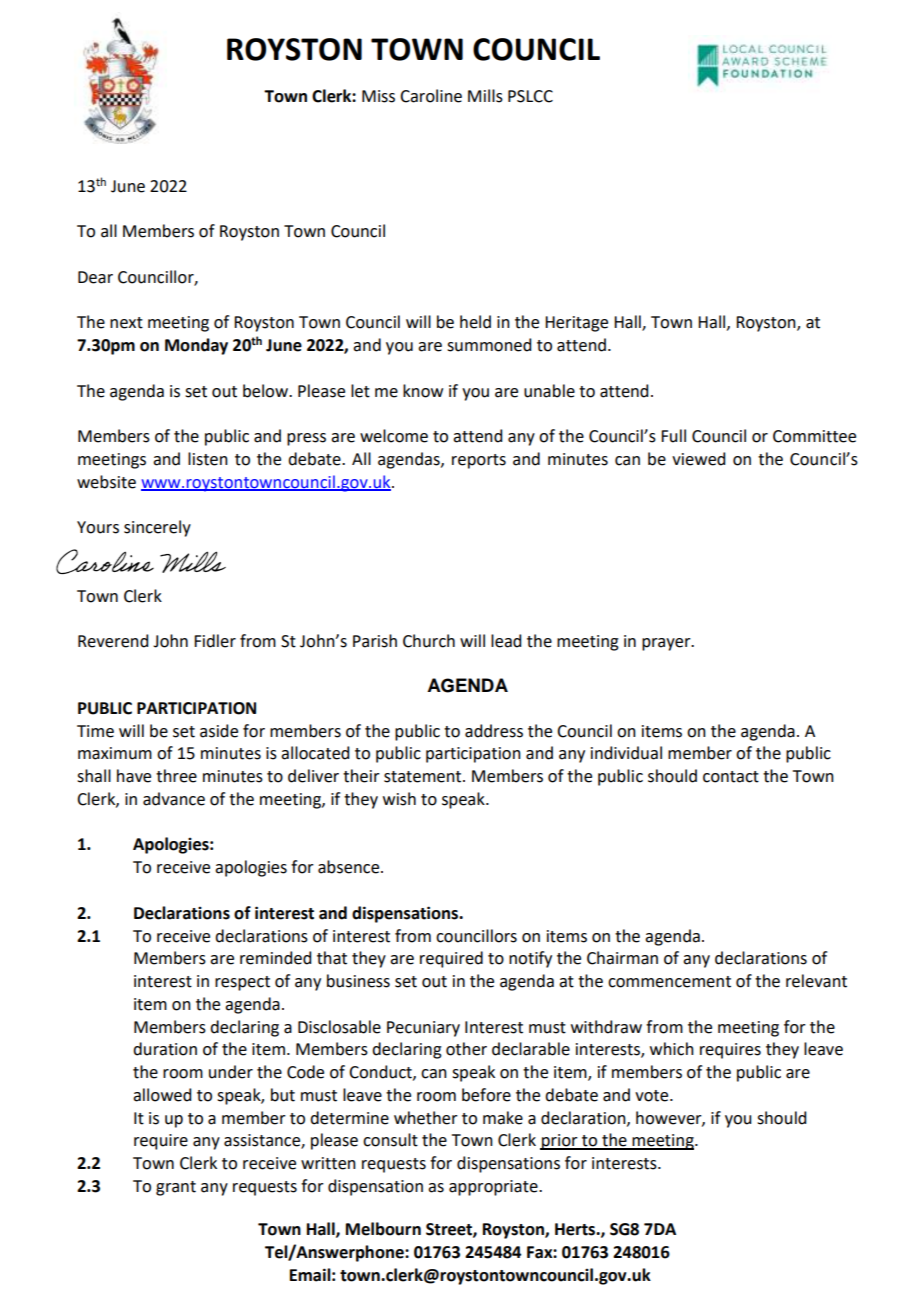  What do you see at coordinates (653, 1096) in the screenshot?
I see `vote` at bounding box center [653, 1096].
